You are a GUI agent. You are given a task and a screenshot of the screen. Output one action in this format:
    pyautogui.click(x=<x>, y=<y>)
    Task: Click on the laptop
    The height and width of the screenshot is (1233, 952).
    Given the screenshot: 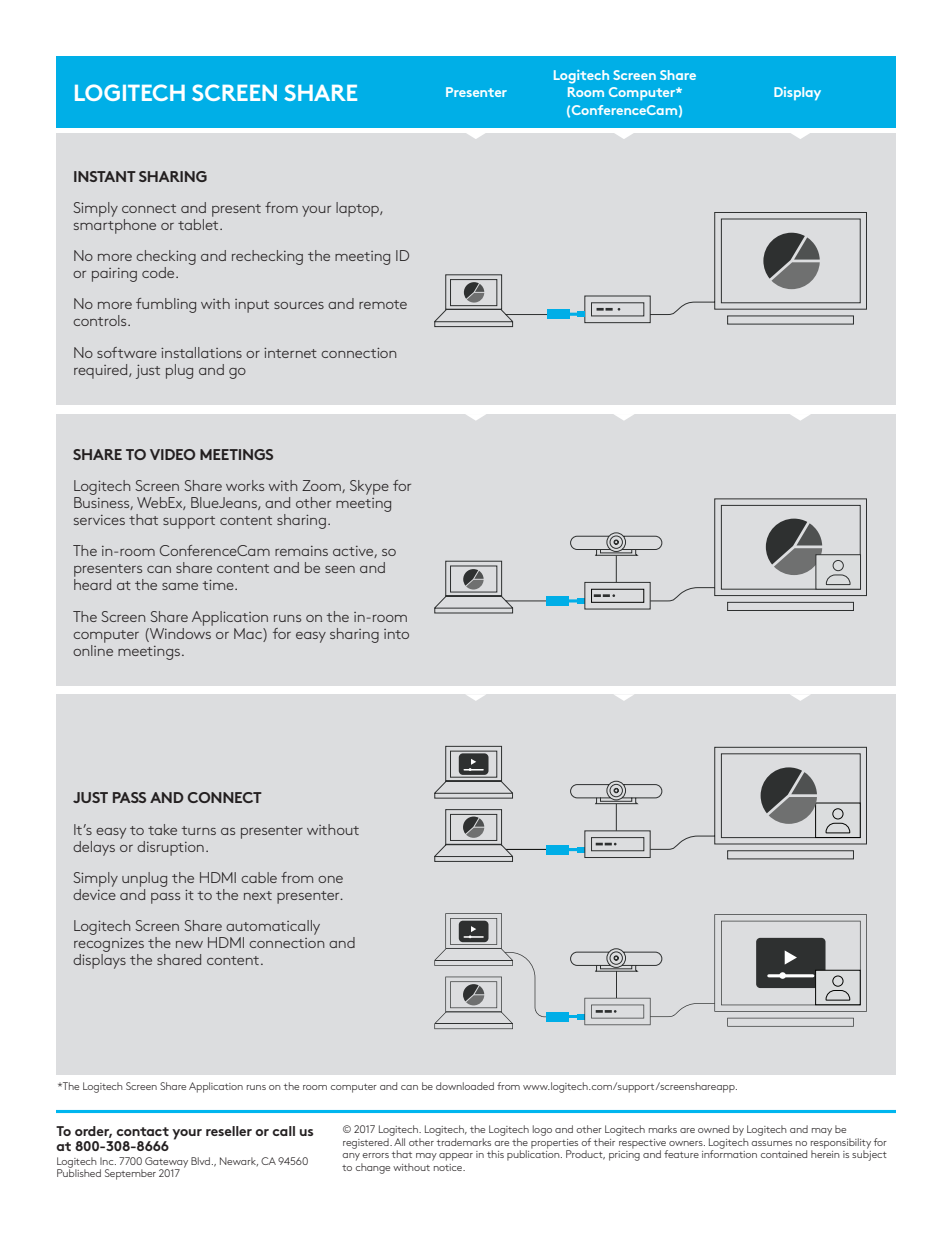 What is the action you would take?
    pyautogui.click(x=358, y=209)
